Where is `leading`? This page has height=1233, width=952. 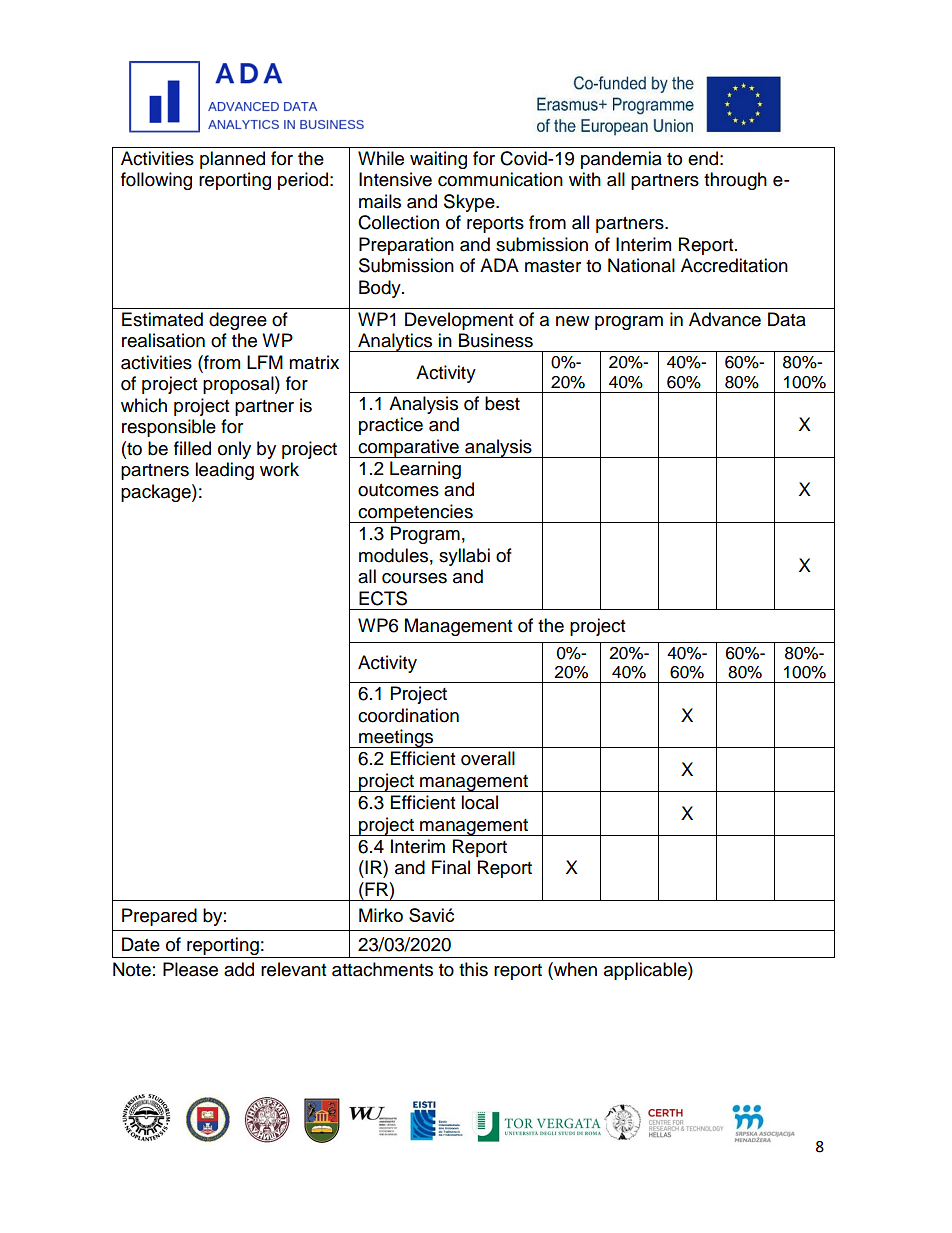 leading is located at coordinates (224, 471).
